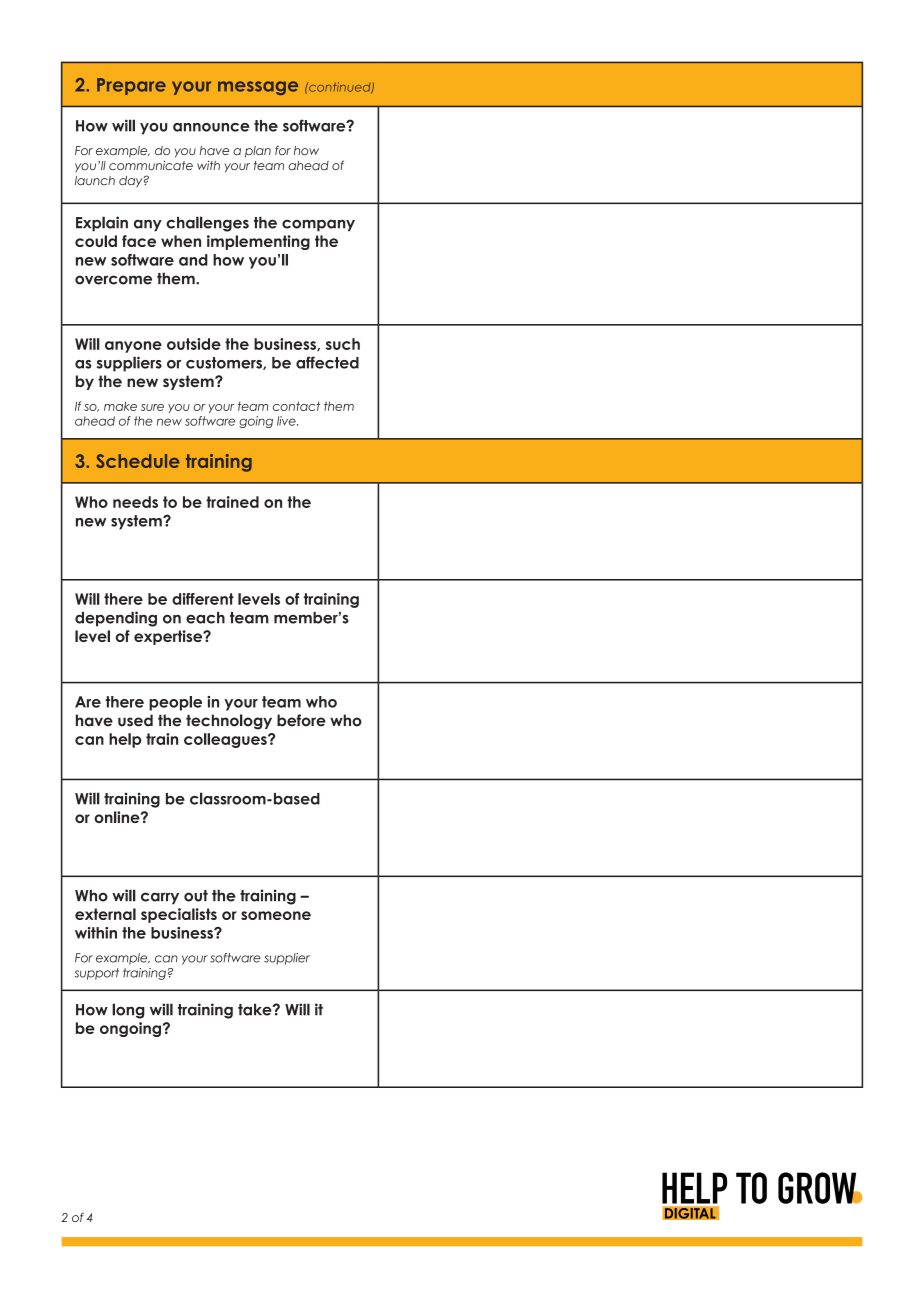  Describe the element at coordinates (211, 127) in the screenshot. I see `announce` at that location.
